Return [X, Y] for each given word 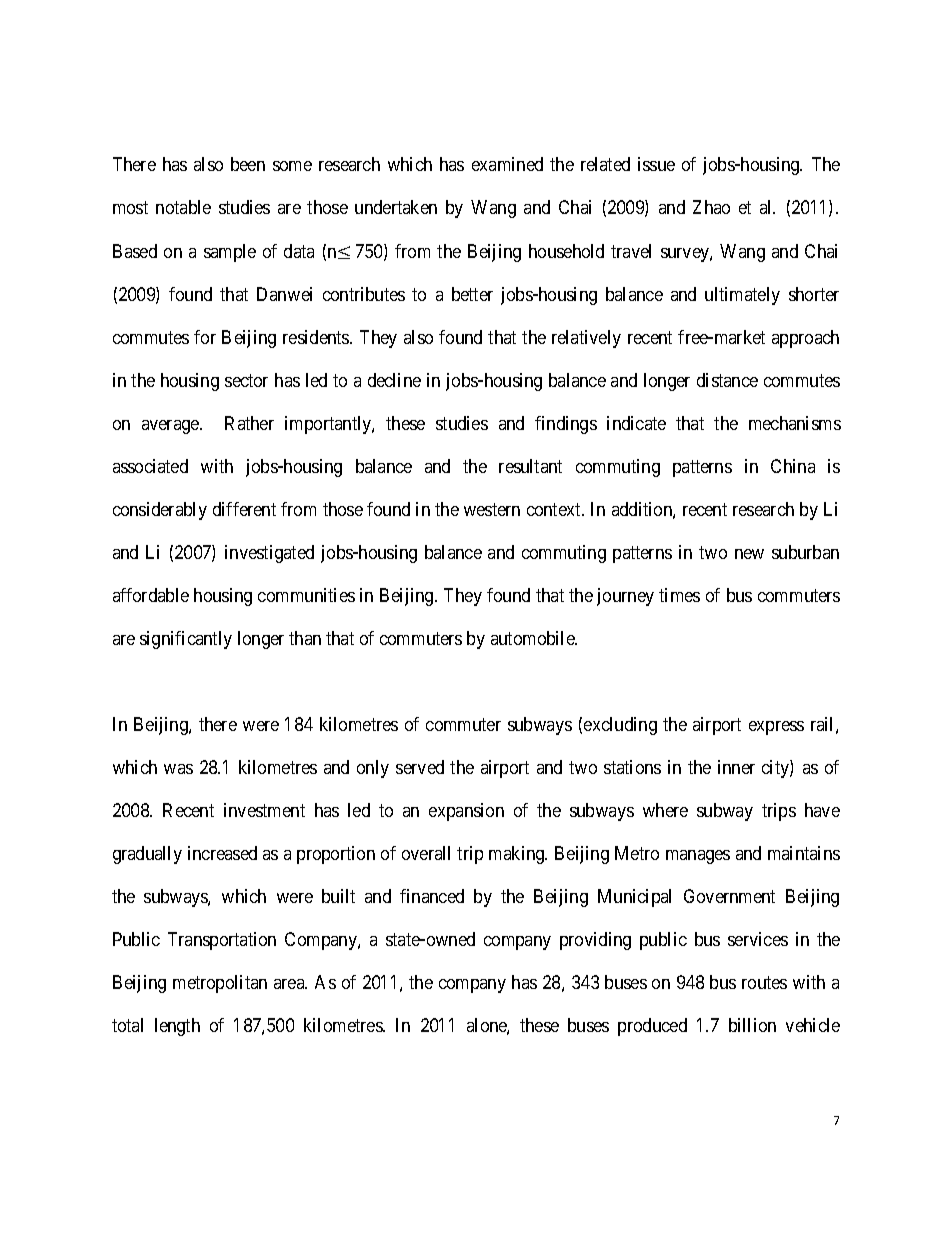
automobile [534, 638]
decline [394, 380]
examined [507, 164]
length [177, 1027]
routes [764, 982]
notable [183, 207]
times [679, 595]
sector [246, 380]
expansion [466, 812]
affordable [151, 595]
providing [595, 941]
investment [264, 810]
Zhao [711, 207]
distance [727, 380]
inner [736, 767]
